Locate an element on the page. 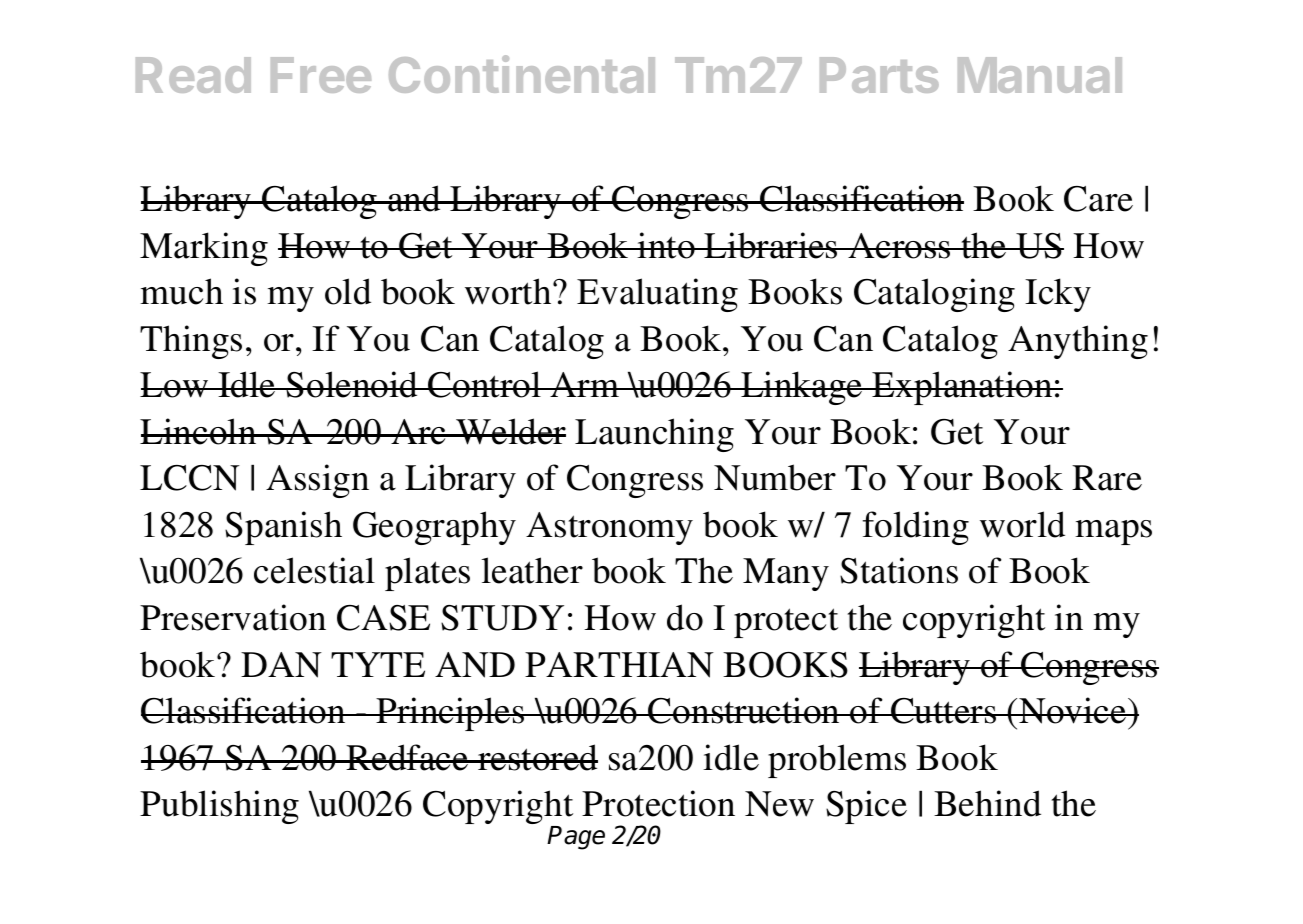  Things is located at coordinates (191, 342).
